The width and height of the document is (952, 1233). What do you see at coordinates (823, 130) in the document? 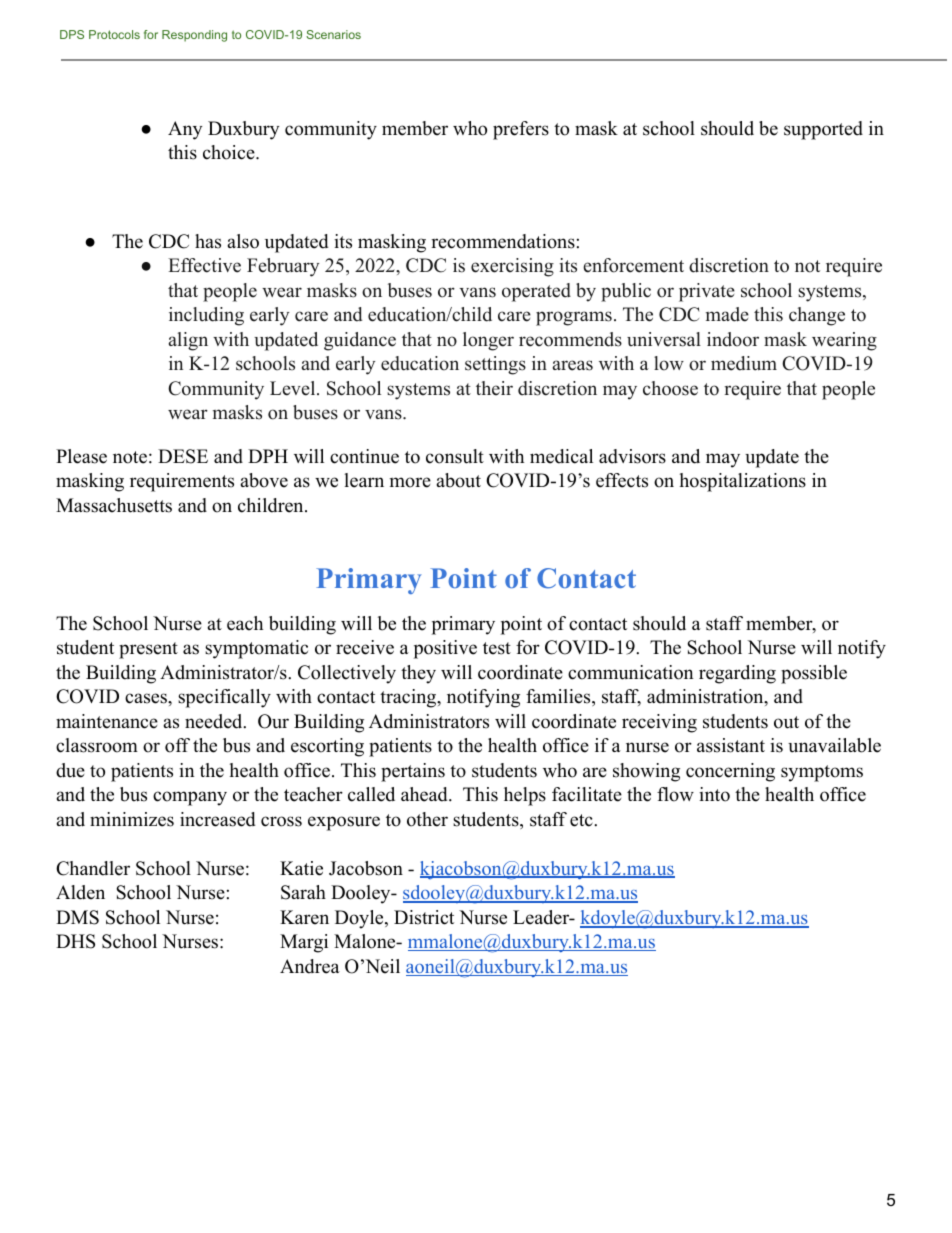
I see `supported` at bounding box center [823, 130].
